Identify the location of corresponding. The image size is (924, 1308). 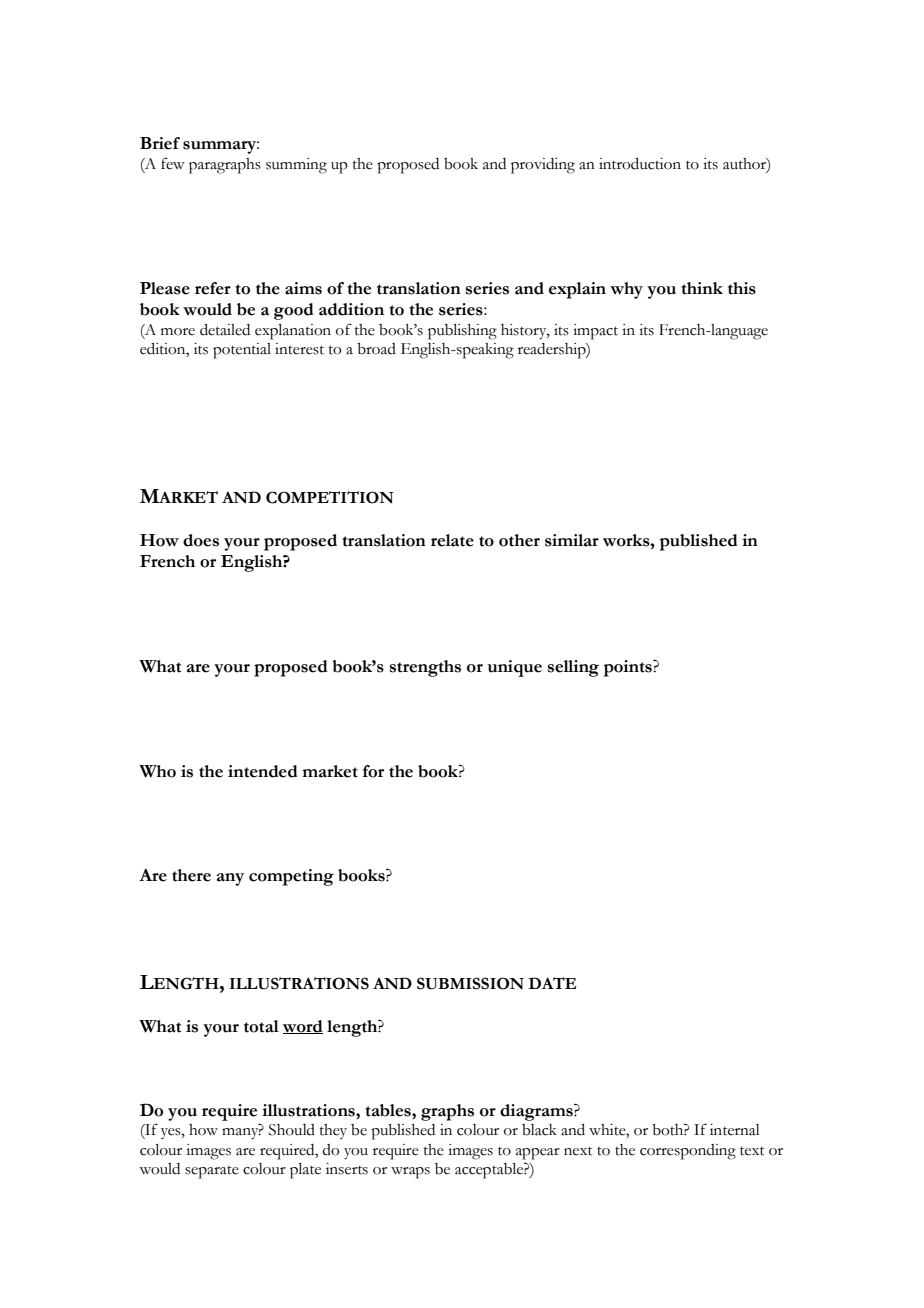
(688, 1152).
